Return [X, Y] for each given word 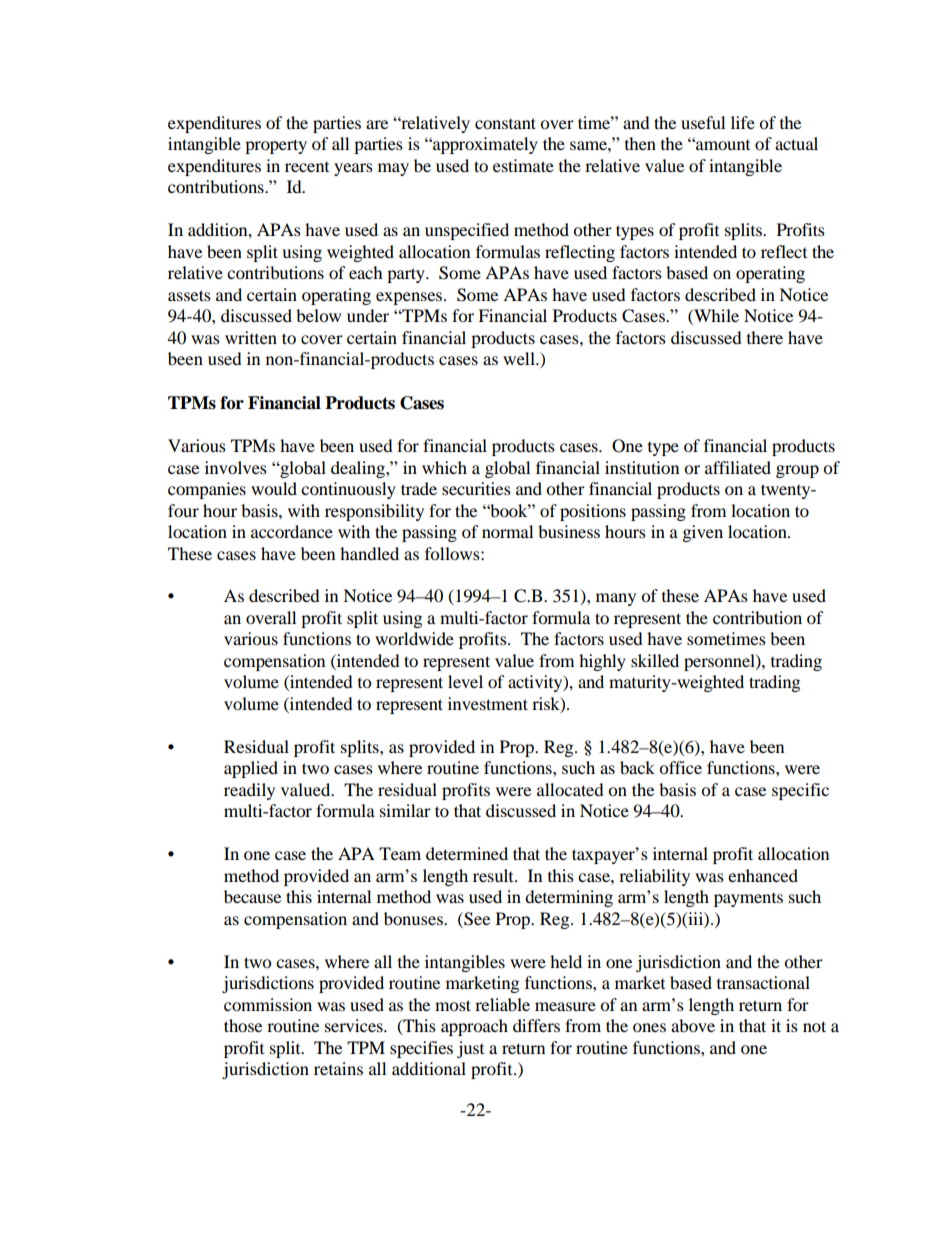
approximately [484, 145]
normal [507, 531]
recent [307, 167]
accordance [292, 531]
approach [474, 1027]
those [243, 1025]
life [743, 122]
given [703, 533]
